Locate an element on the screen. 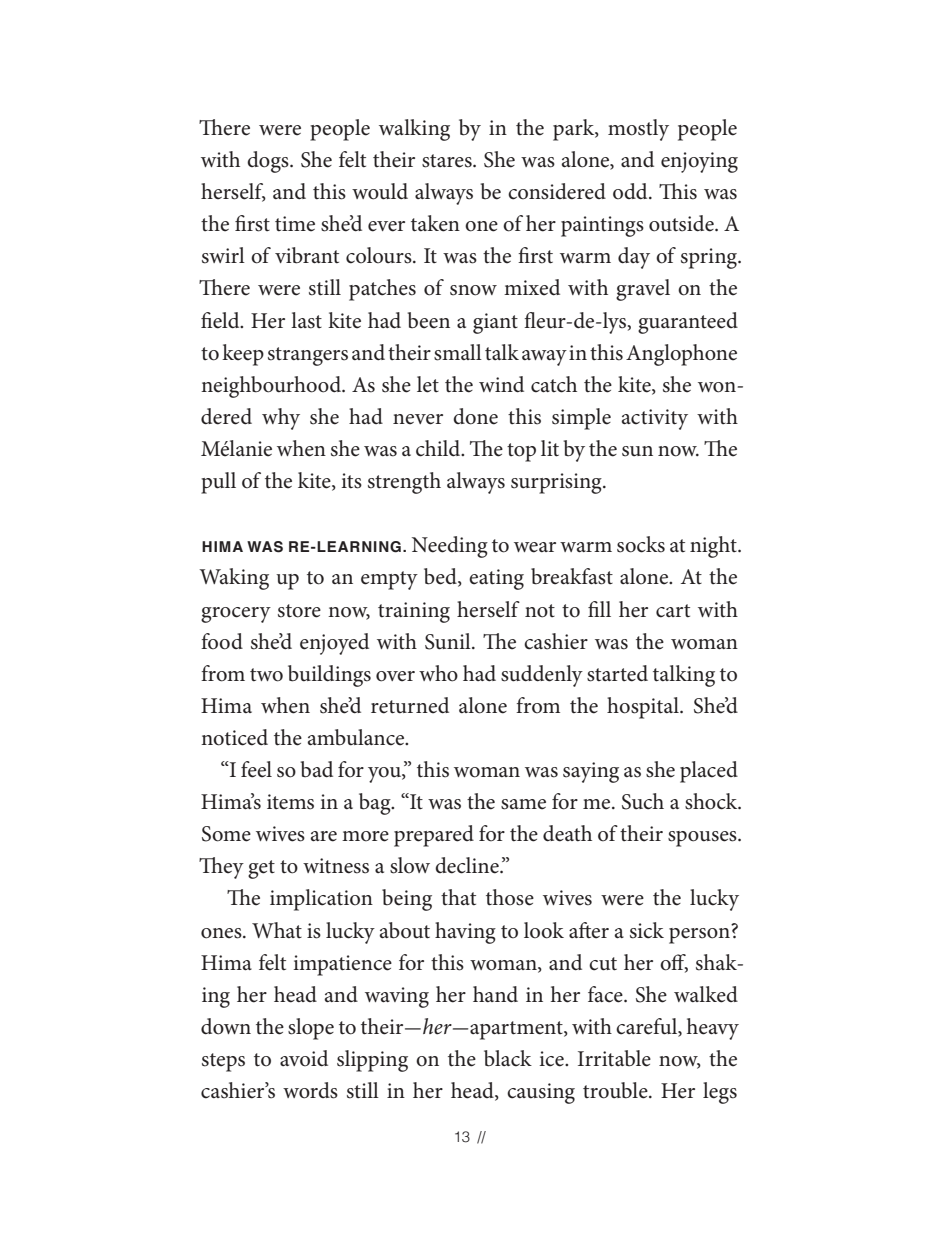 The height and width of the screenshot is (1233, 952). mostly is located at coordinates (638, 130).
